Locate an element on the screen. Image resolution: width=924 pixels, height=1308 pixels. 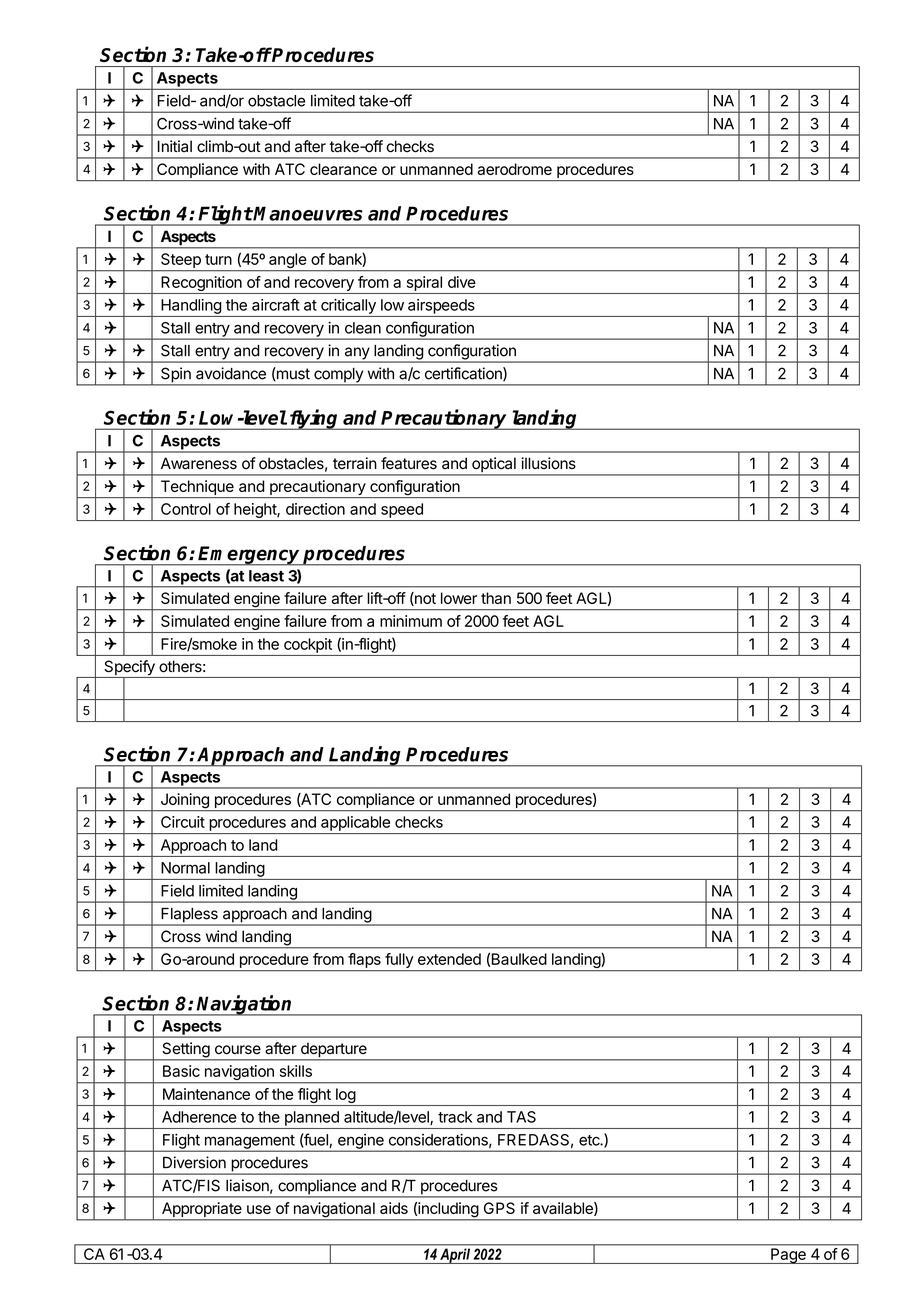
spiral is located at coordinates (424, 283).
